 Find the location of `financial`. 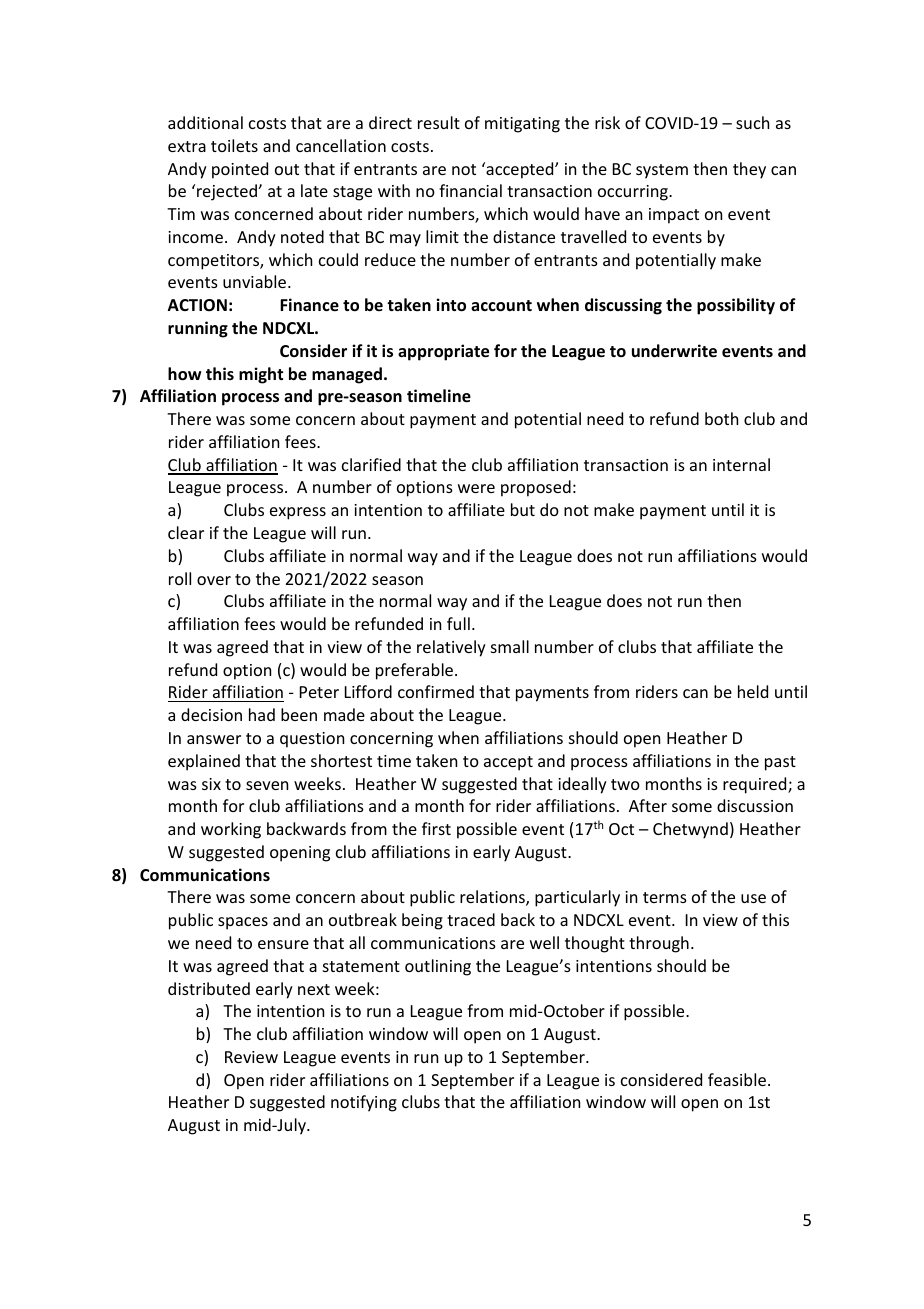

financial is located at coordinates (470, 190).
